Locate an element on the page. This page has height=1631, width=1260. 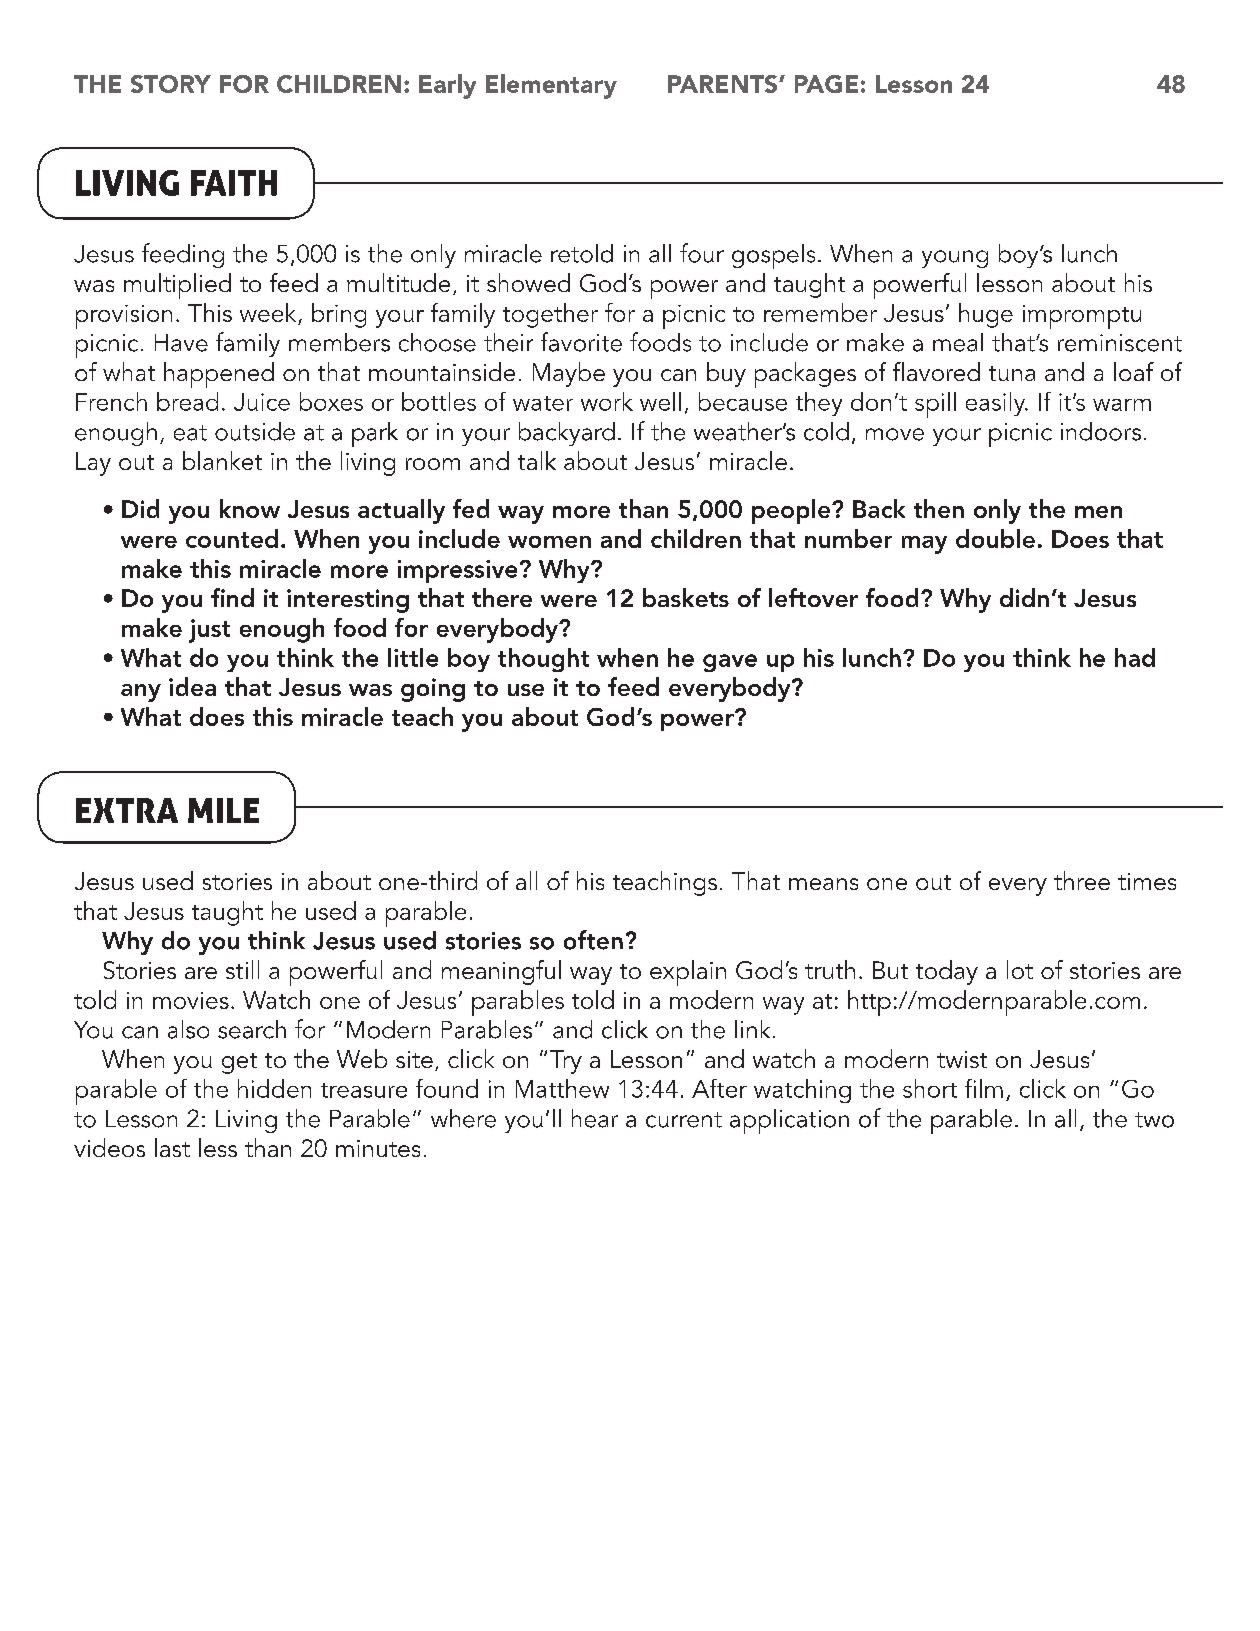
had is located at coordinates (1135, 657).
